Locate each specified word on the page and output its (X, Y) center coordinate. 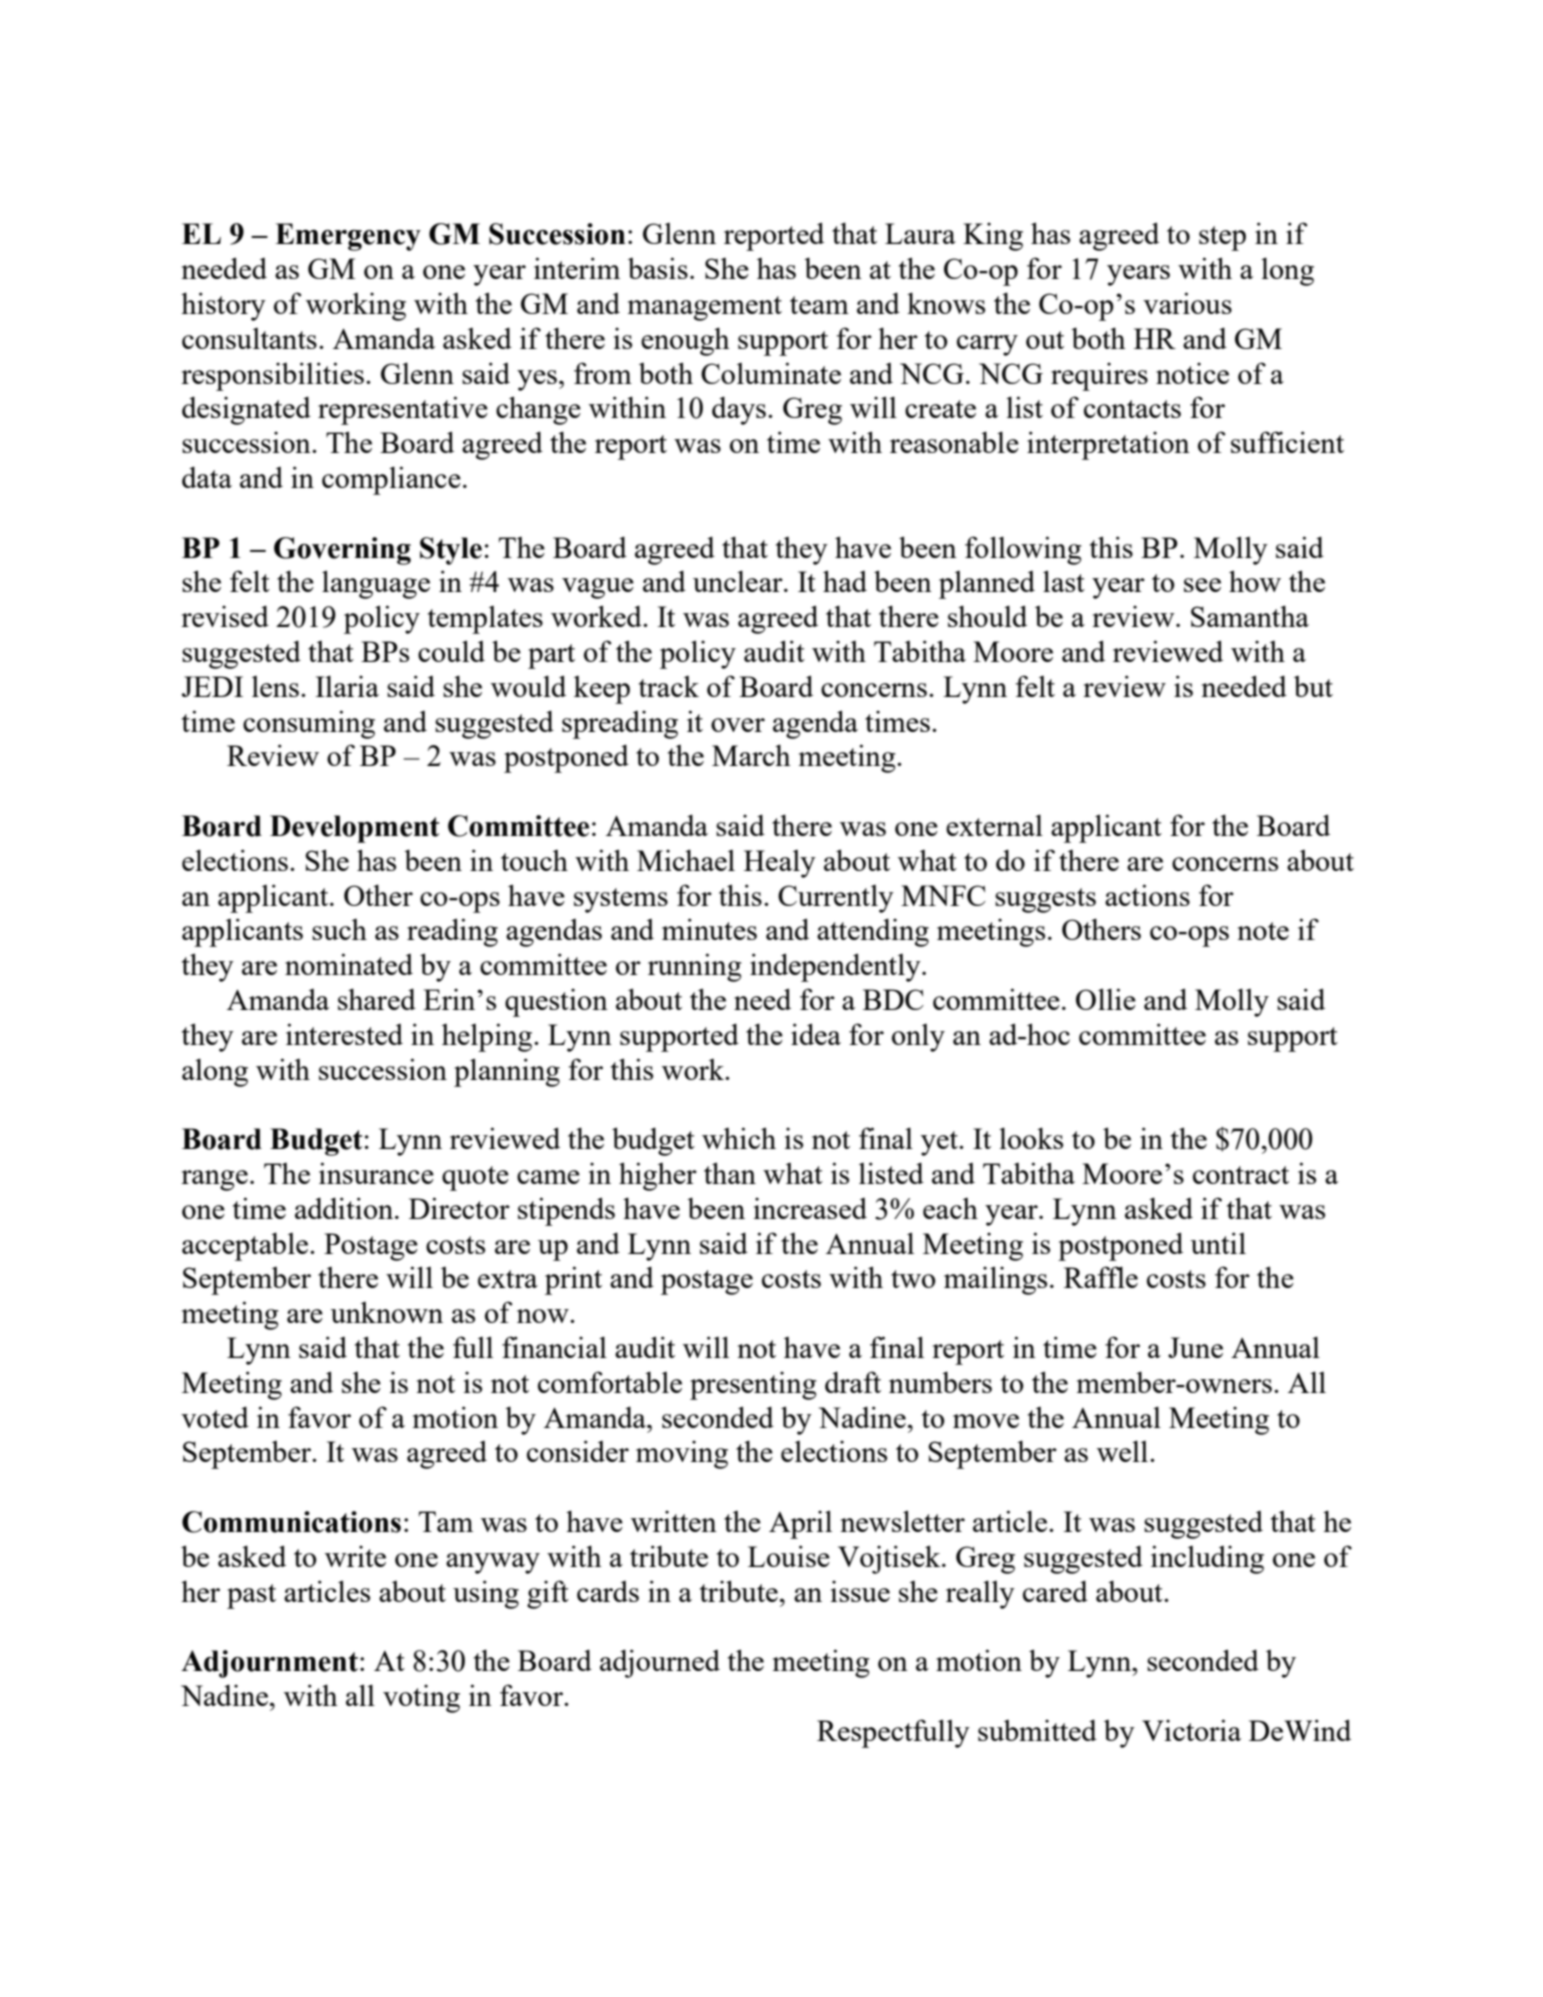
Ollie (1106, 999)
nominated (349, 964)
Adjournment (269, 1664)
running (695, 967)
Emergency (348, 237)
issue (860, 1591)
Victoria (1191, 1730)
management (705, 308)
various (1187, 303)
